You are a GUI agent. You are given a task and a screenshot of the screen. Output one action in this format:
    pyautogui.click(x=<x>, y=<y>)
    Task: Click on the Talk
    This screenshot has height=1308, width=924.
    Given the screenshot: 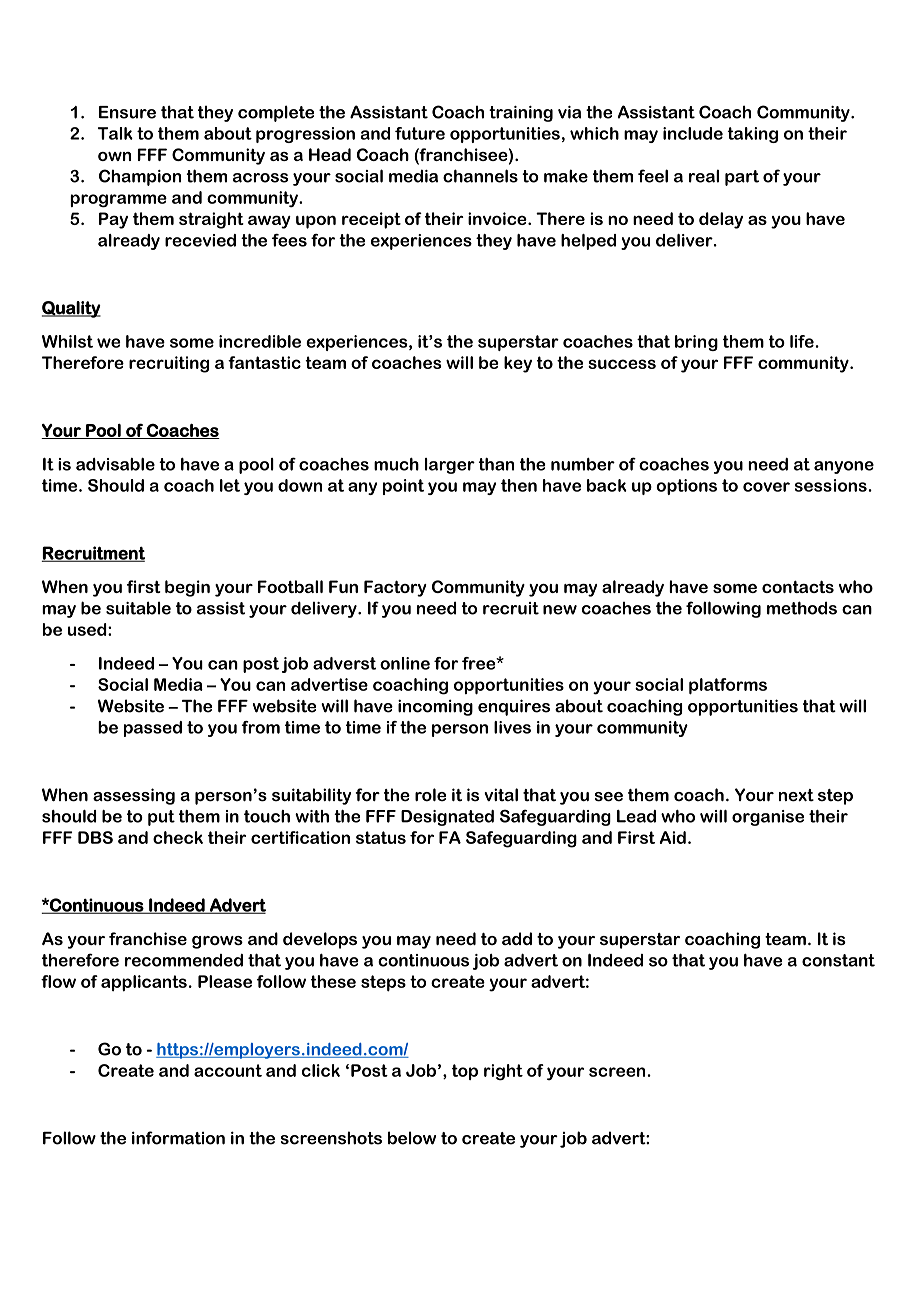 What is the action you would take?
    pyautogui.click(x=115, y=133)
